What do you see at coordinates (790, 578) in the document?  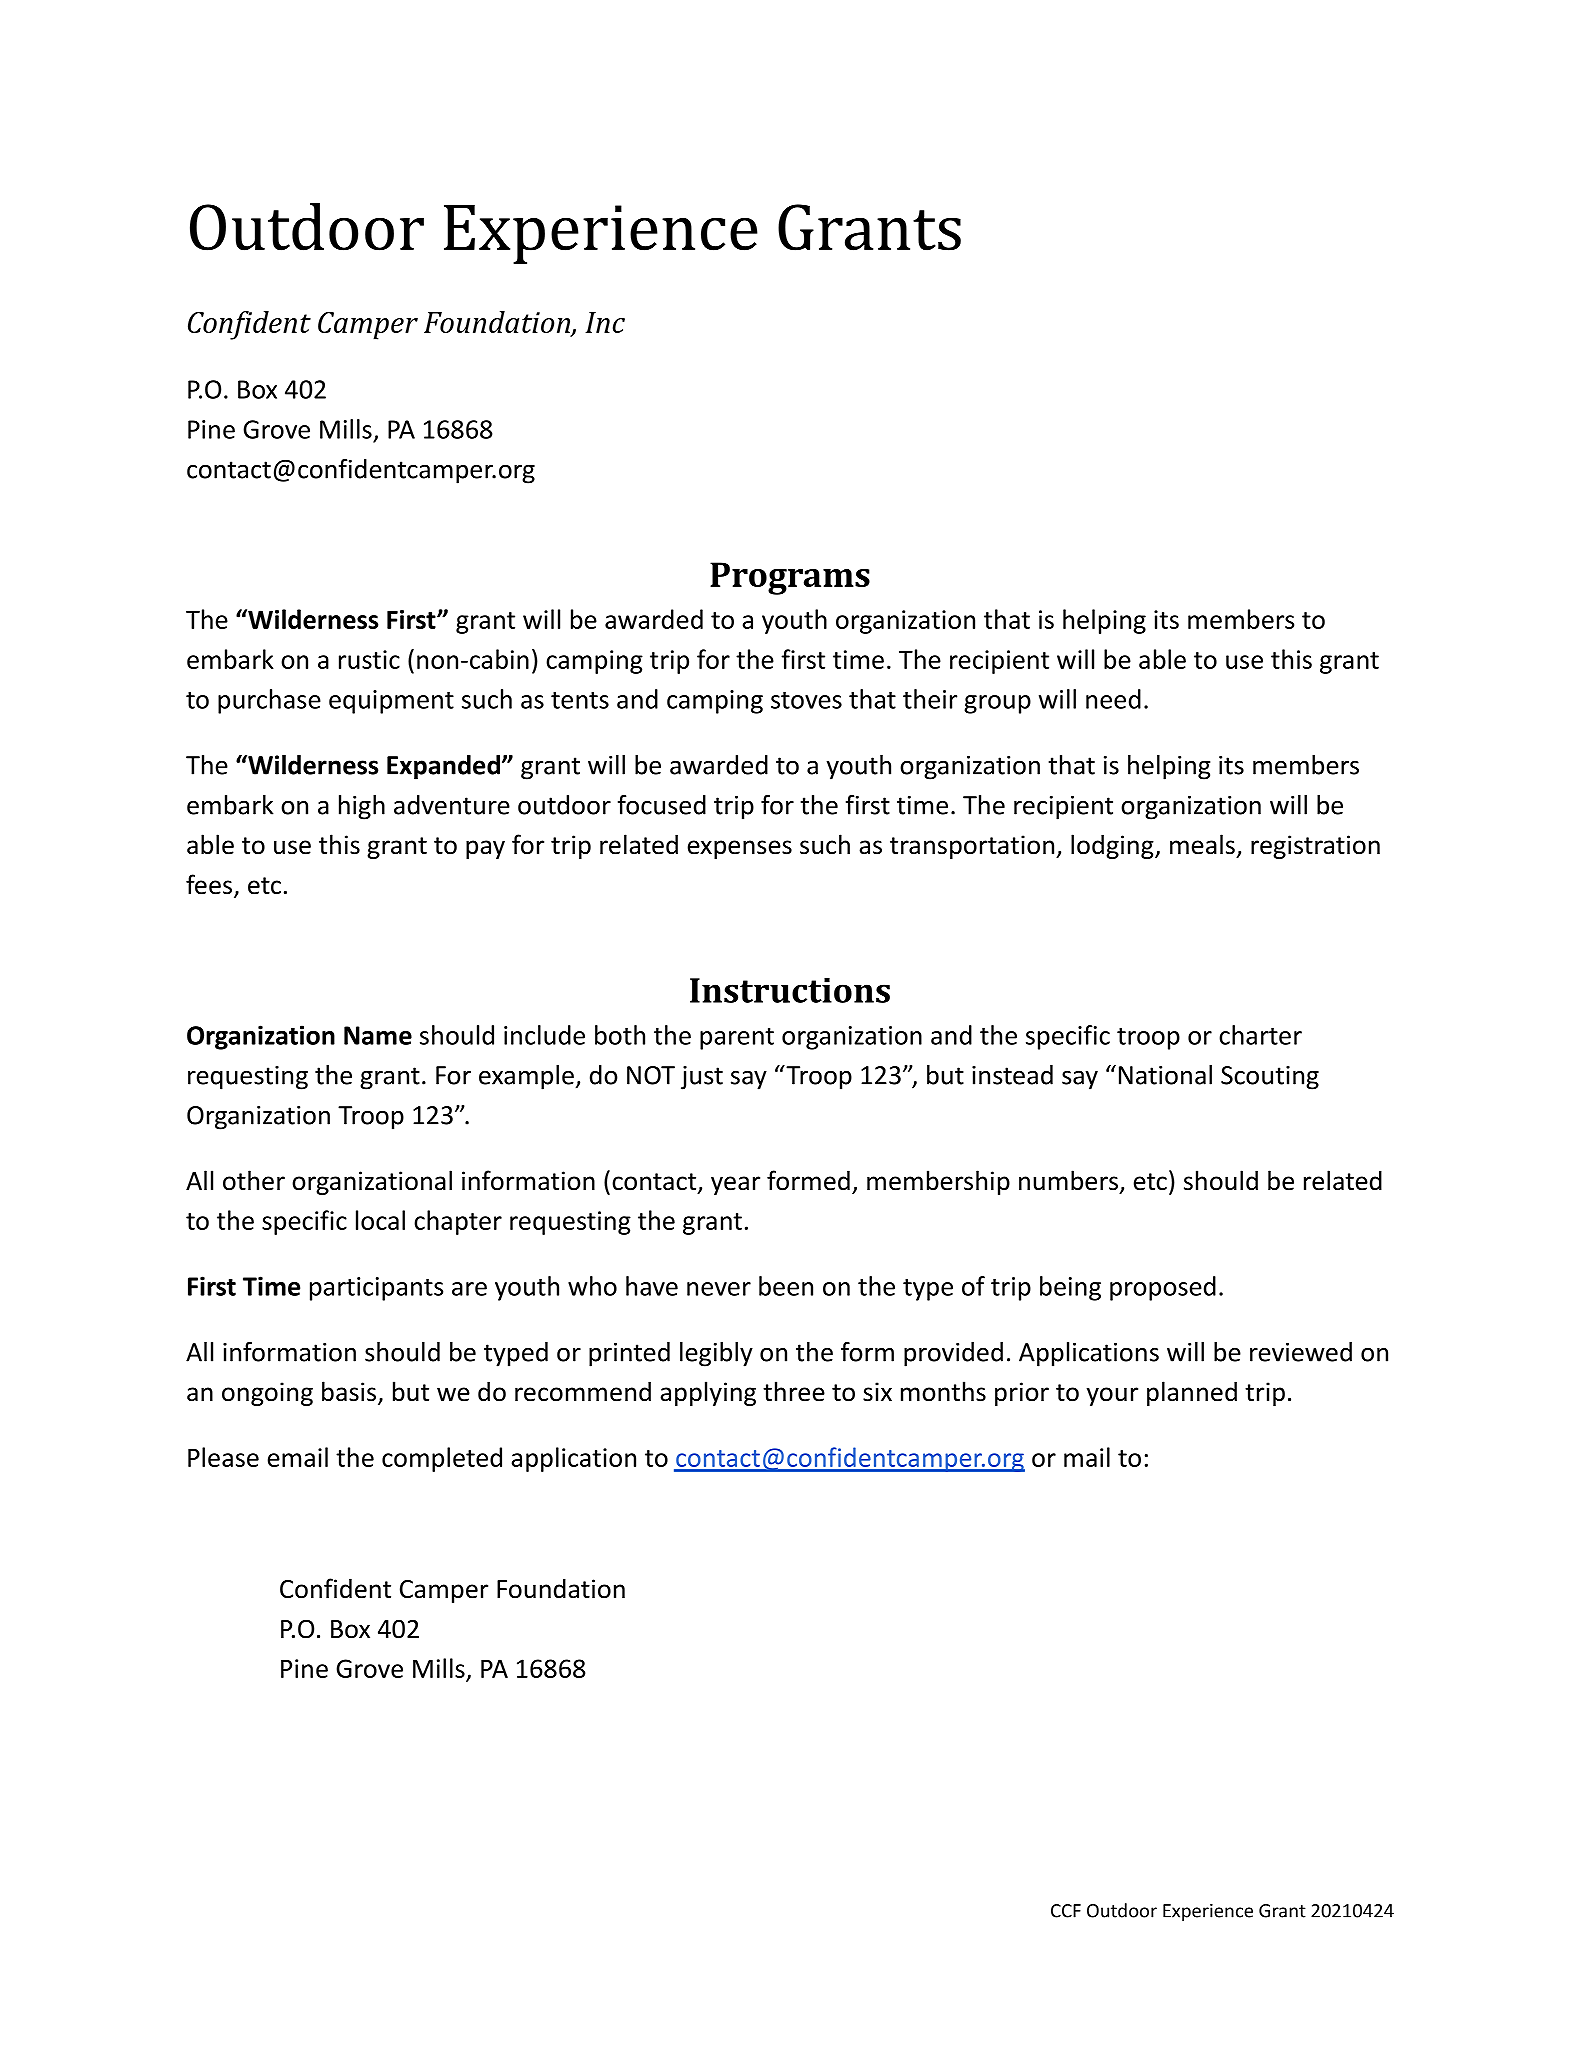 I see `Programs` at bounding box center [790, 578].
